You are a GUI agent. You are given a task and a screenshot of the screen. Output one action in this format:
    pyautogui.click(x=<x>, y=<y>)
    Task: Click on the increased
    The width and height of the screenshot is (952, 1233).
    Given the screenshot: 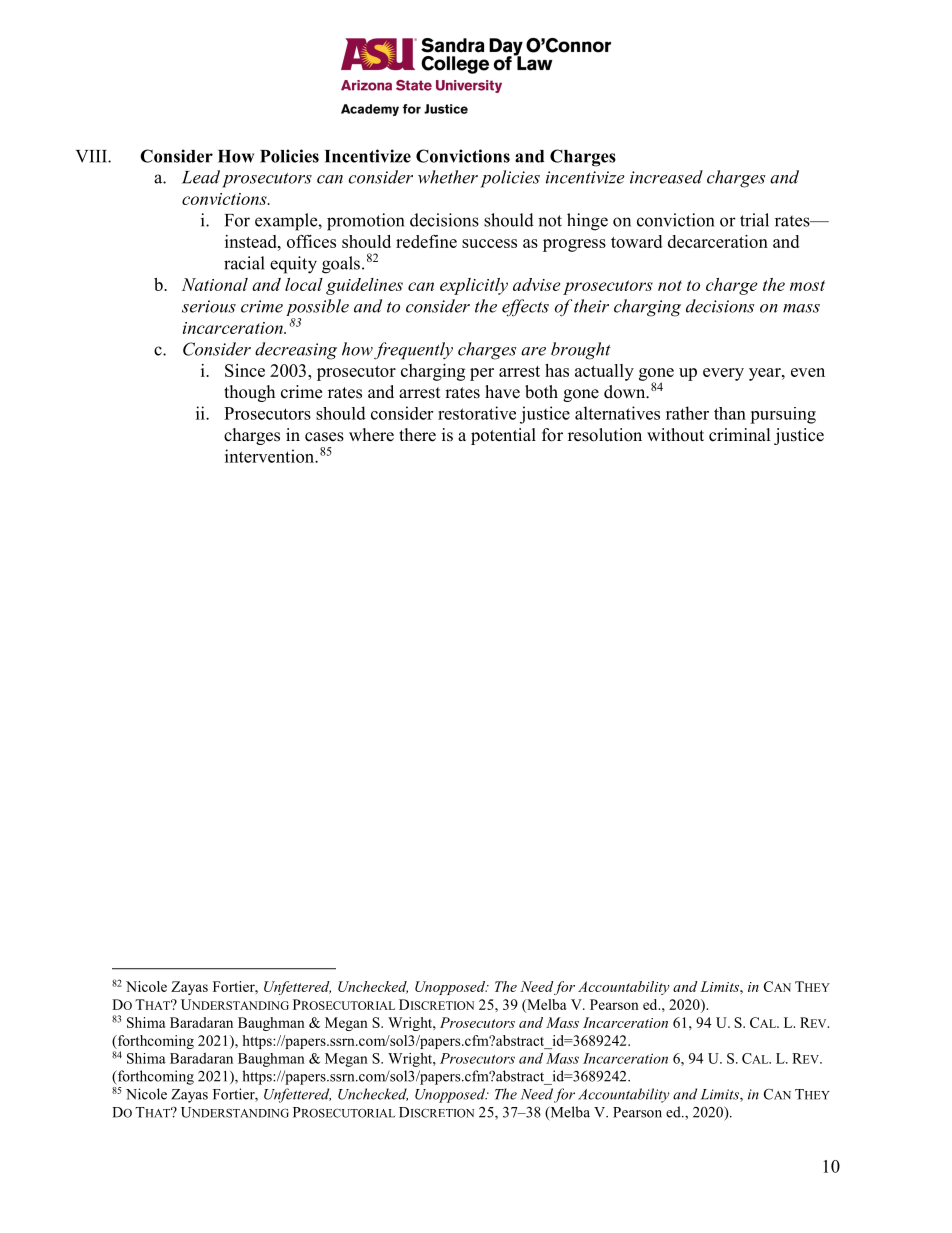 What is the action you would take?
    pyautogui.click(x=666, y=177)
